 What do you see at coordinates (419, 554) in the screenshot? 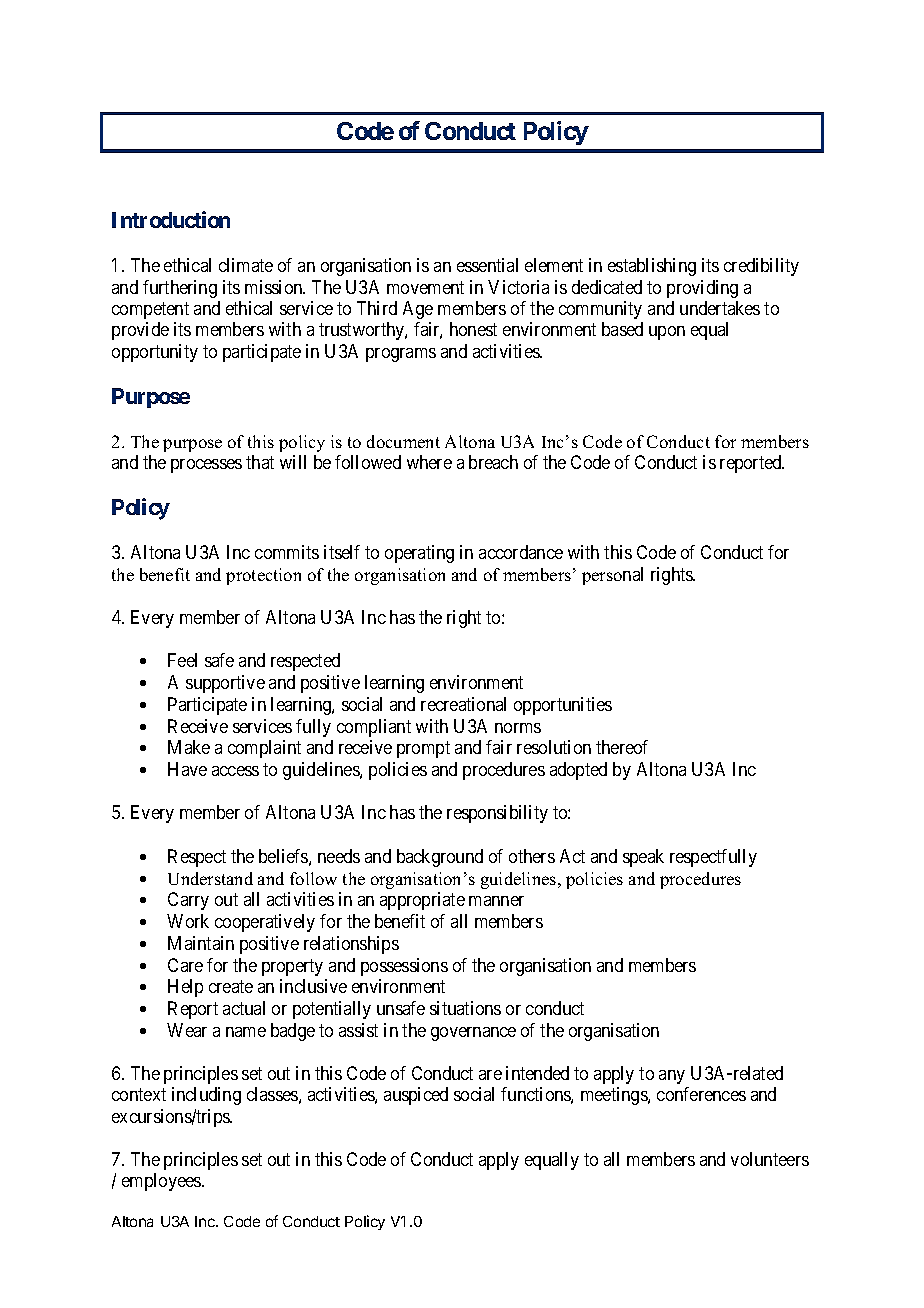
I see `operating` at bounding box center [419, 554].
